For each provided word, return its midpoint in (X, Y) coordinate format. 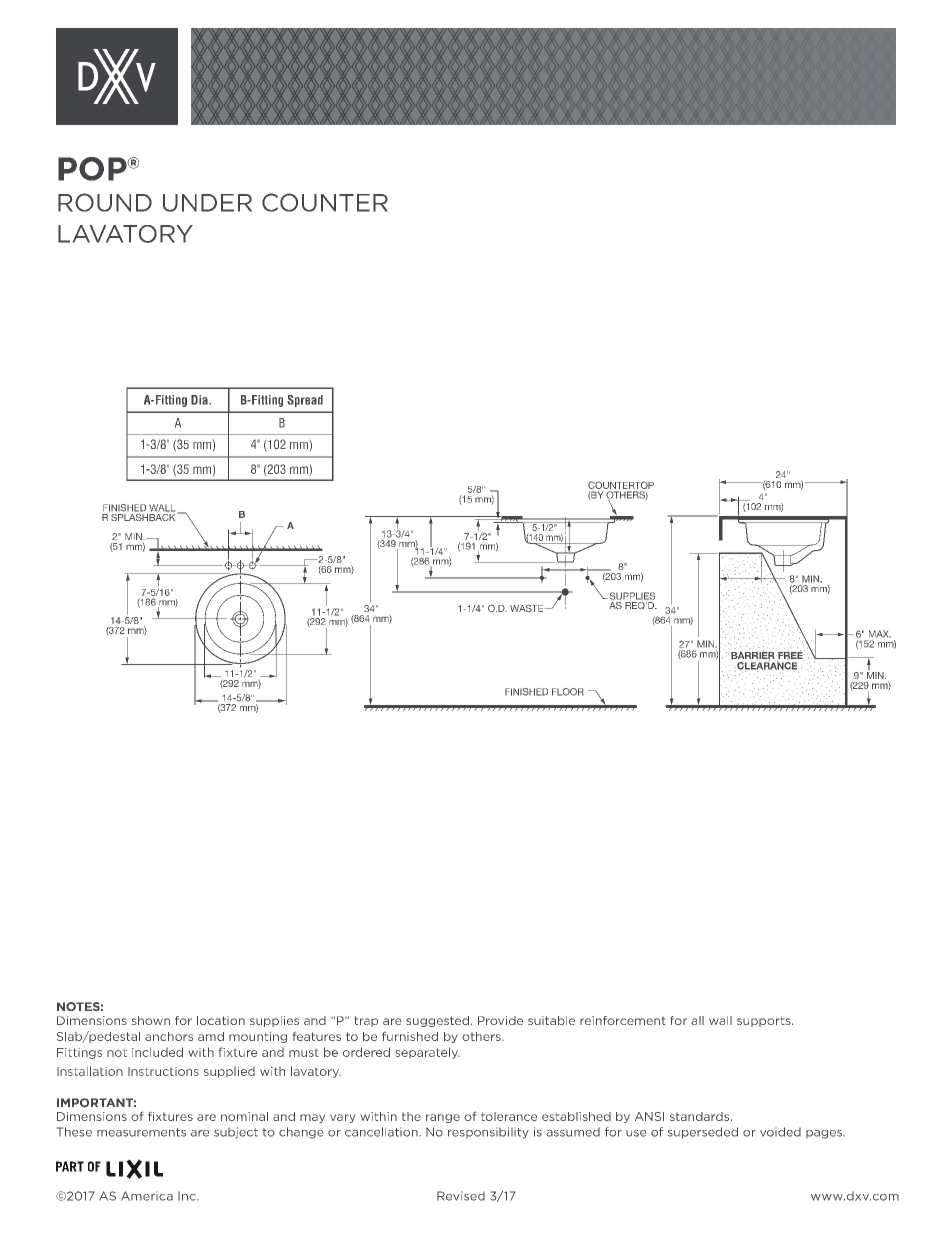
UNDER (207, 203)
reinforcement (623, 1020)
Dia (200, 400)
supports (765, 1022)
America (147, 1196)
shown (151, 1020)
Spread (305, 401)
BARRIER (754, 655)
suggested (437, 1021)
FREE (790, 655)
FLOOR (568, 692)
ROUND (105, 202)
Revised (461, 1196)
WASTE (528, 608)
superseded (703, 1133)
